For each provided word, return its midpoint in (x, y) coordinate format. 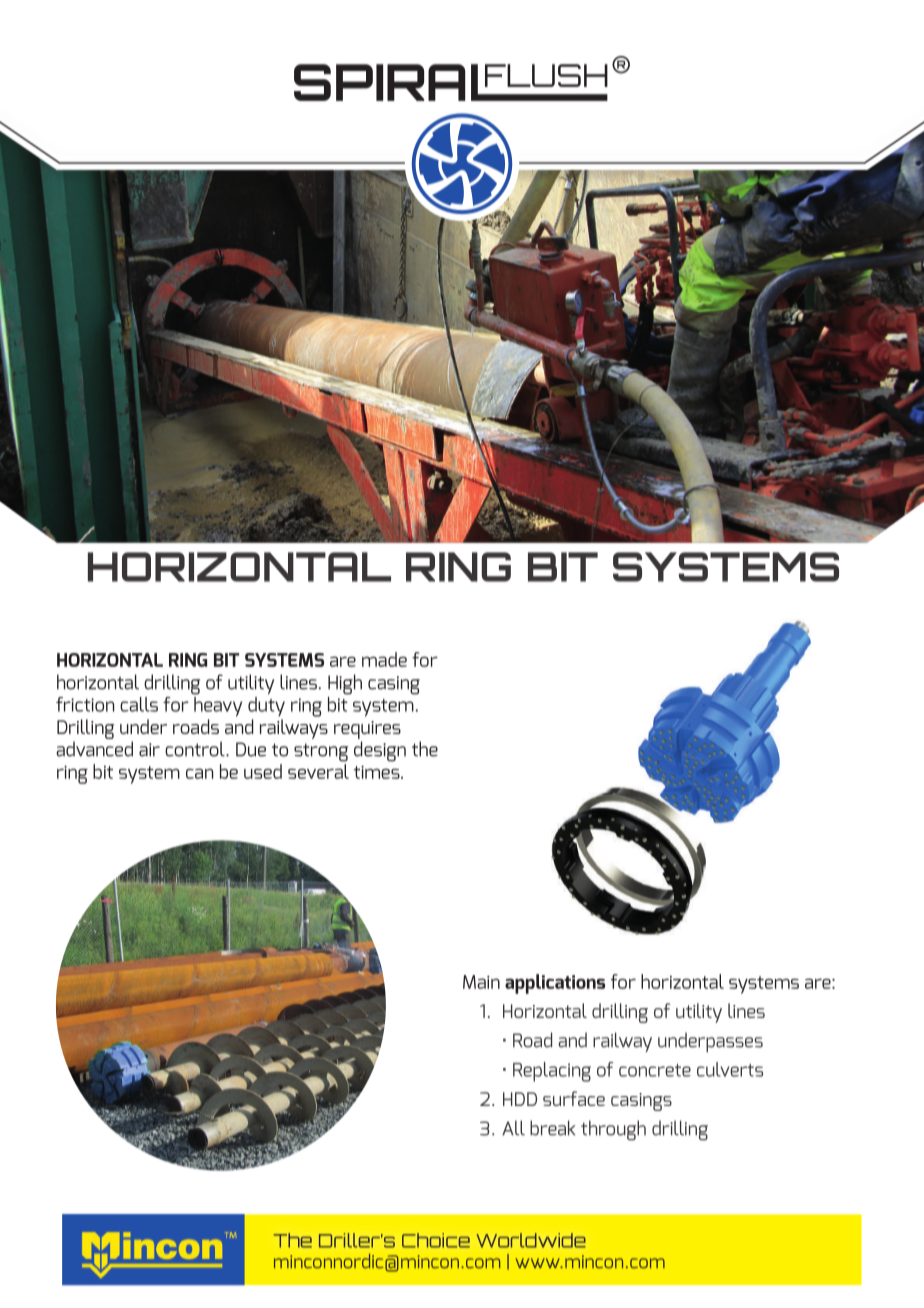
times (378, 772)
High (345, 684)
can (199, 773)
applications (555, 984)
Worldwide (531, 1240)
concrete (655, 1070)
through (613, 1130)
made (384, 659)
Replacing (552, 1072)
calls (139, 704)
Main (481, 982)
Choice (436, 1240)
